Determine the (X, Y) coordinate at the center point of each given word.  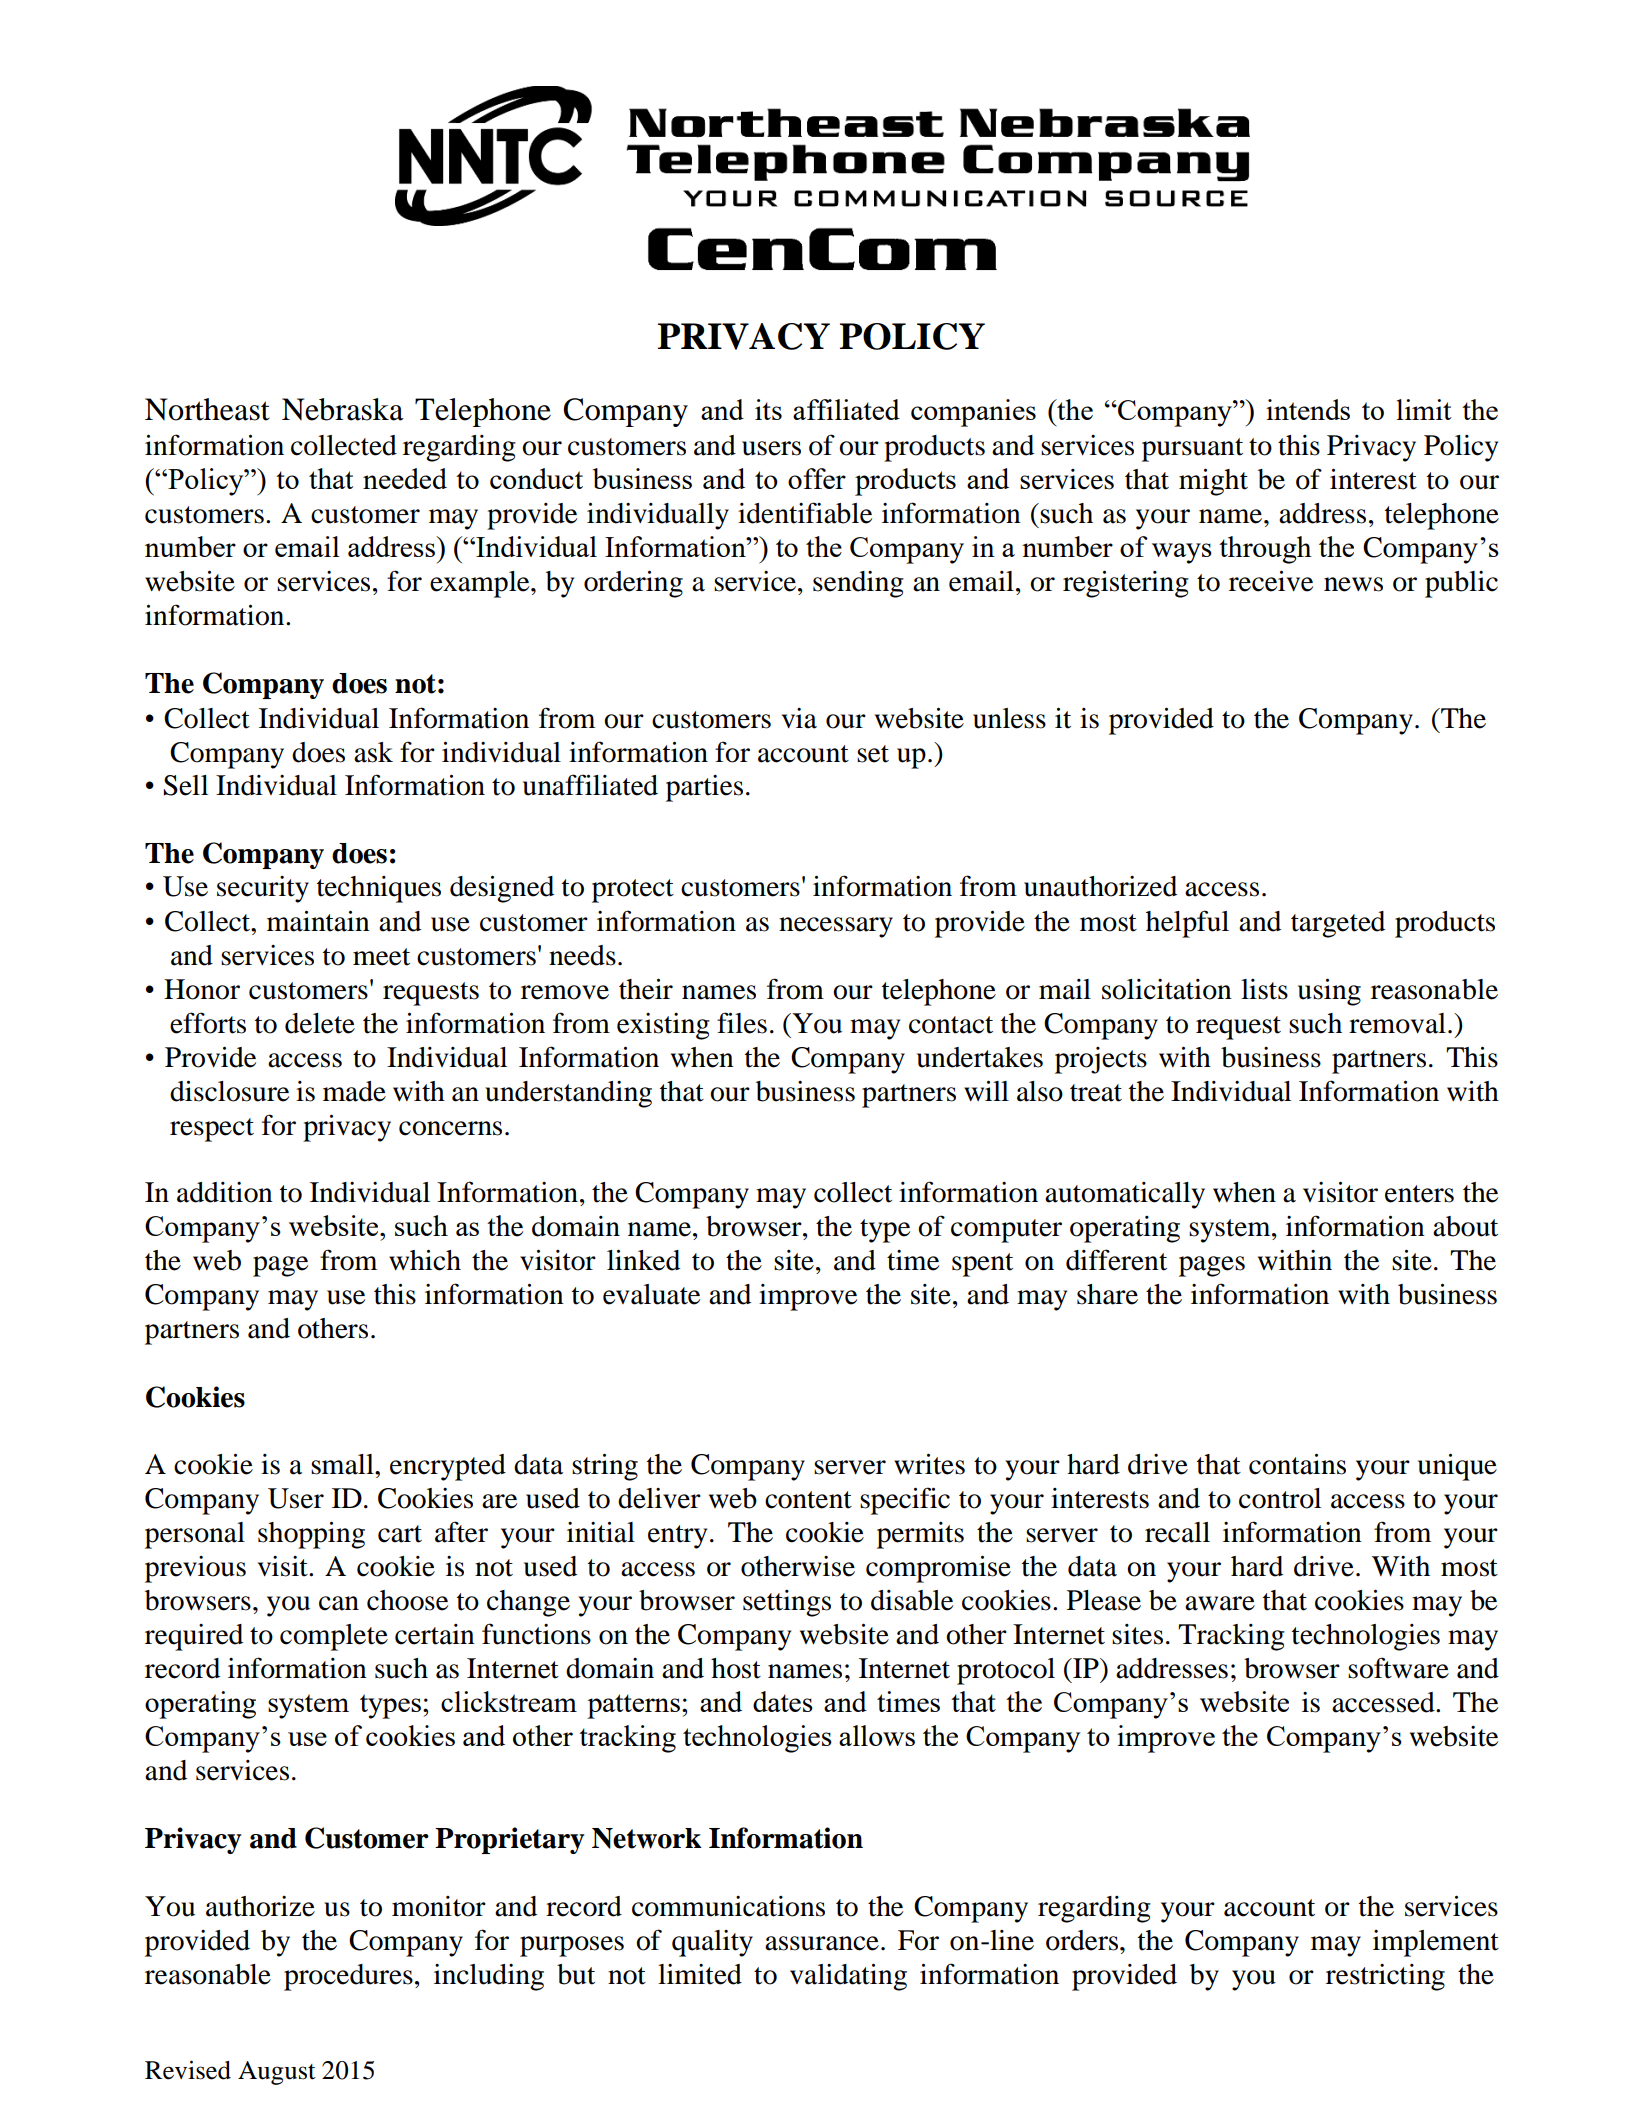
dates (783, 1701)
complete (334, 1637)
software (1398, 1668)
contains (1297, 1464)
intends (1308, 409)
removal (1397, 1023)
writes (929, 1464)
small (343, 1464)
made (354, 1091)
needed (405, 478)
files (742, 1023)
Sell (185, 785)
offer (817, 478)
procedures (348, 1977)
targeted (1338, 924)
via (799, 718)
